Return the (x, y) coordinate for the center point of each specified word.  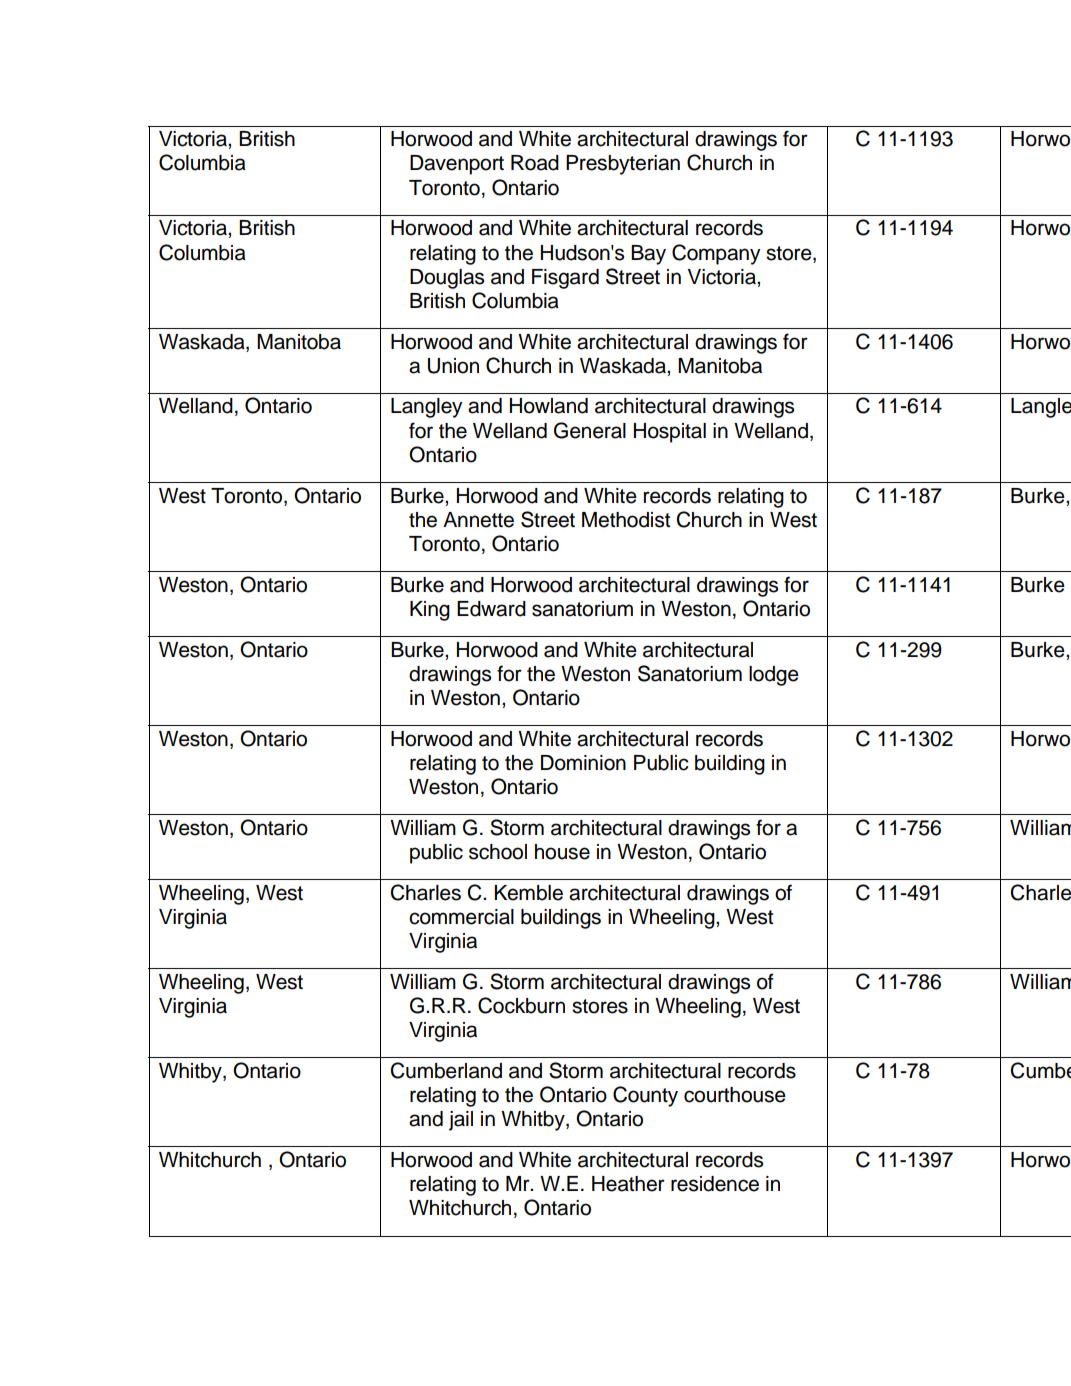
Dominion (583, 763)
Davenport (457, 165)
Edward (491, 609)
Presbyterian (623, 165)
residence (715, 1184)
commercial (461, 917)
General (590, 430)
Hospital (670, 433)
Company (716, 254)
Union (453, 366)
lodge (774, 676)
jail (461, 1121)
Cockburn (521, 1005)
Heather (628, 1184)
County (645, 1096)
